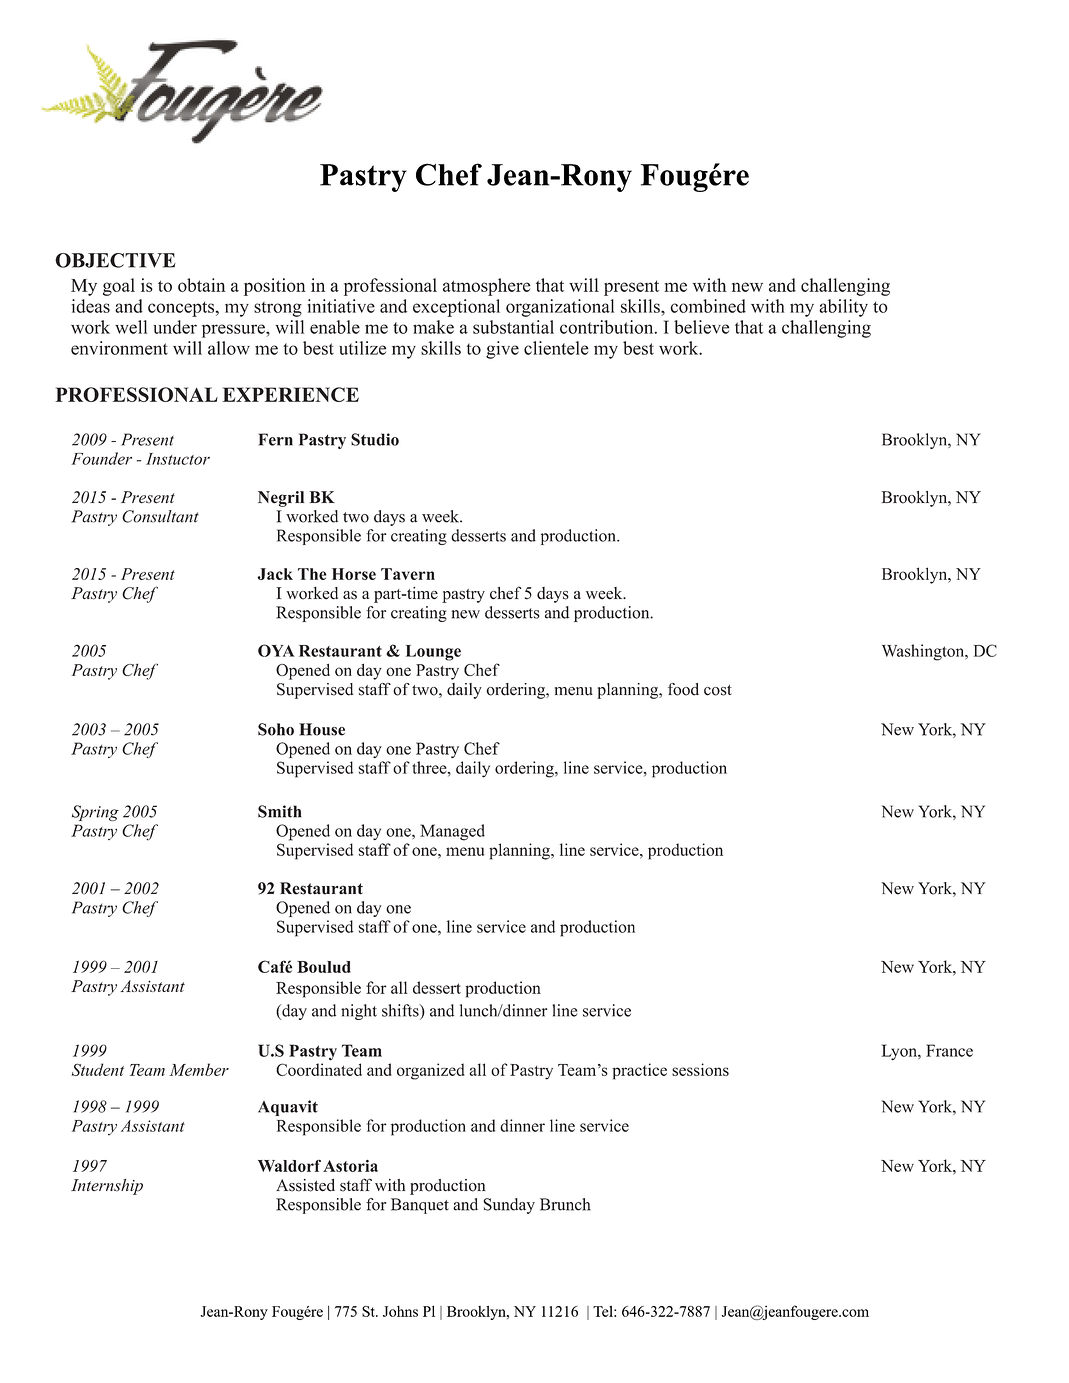  Describe the element at coordinates (565, 1204) in the page. I see `Brunch` at that location.
